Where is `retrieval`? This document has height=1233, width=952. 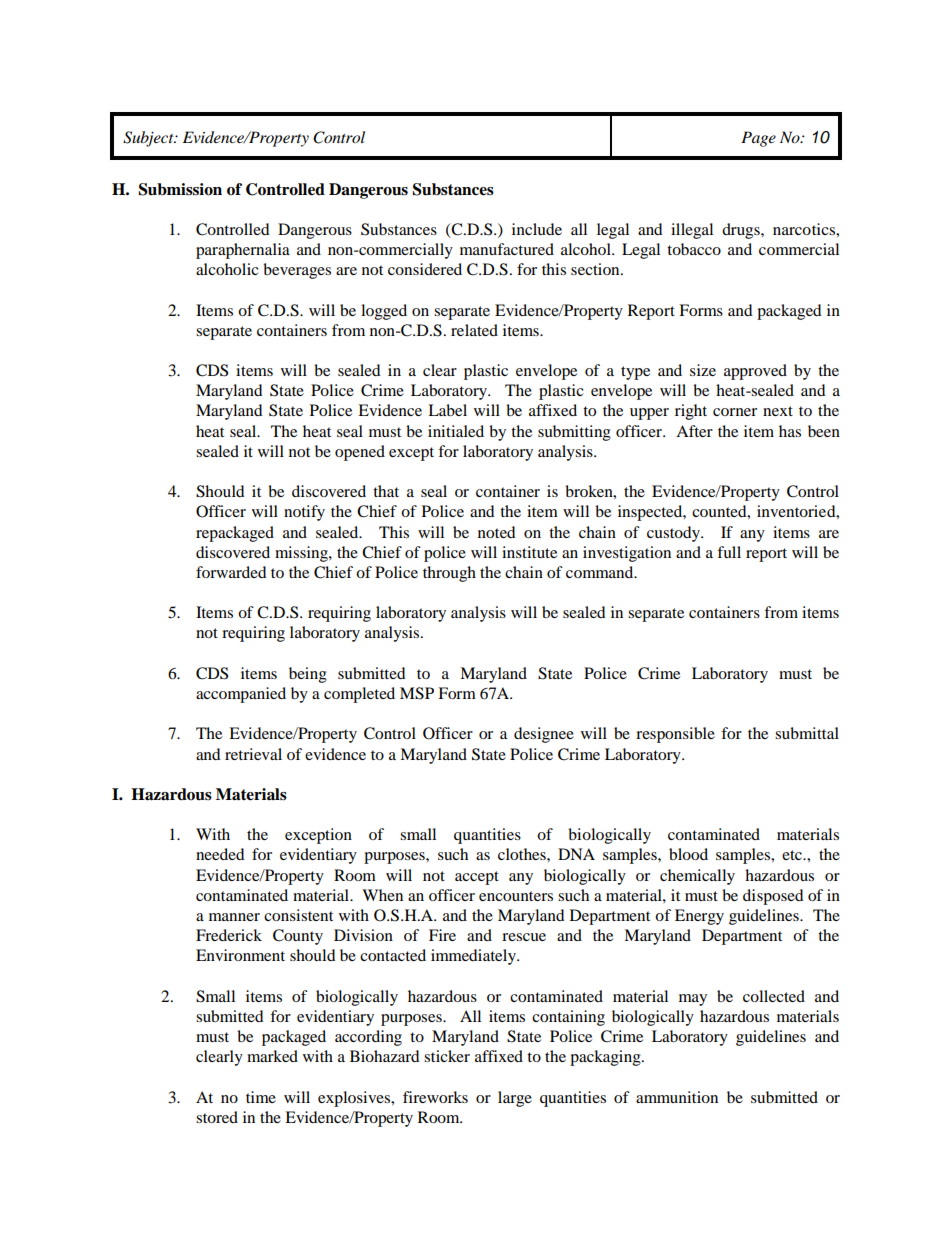 retrieval is located at coordinates (253, 754).
